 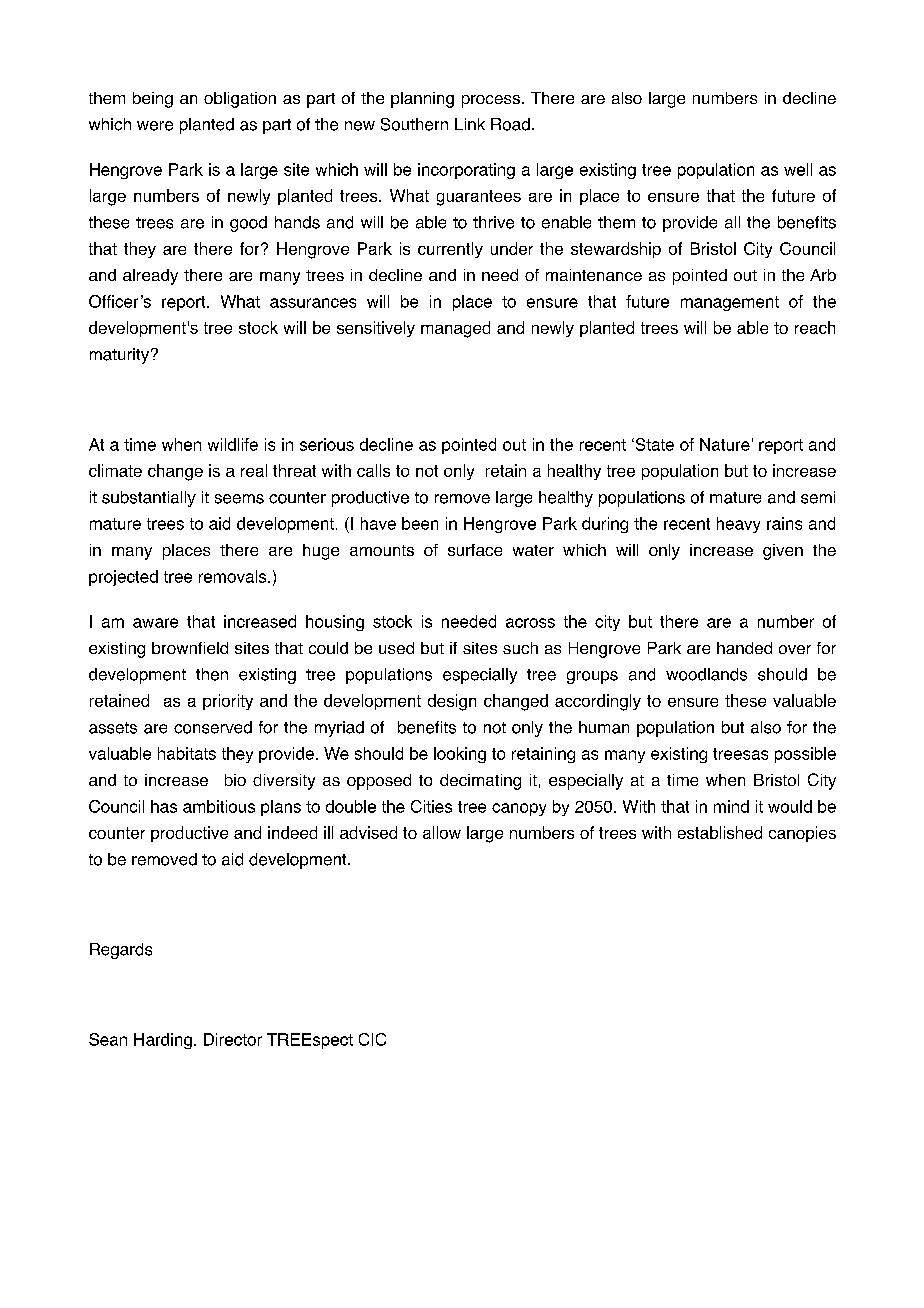 I want to click on well, so click(x=798, y=169).
